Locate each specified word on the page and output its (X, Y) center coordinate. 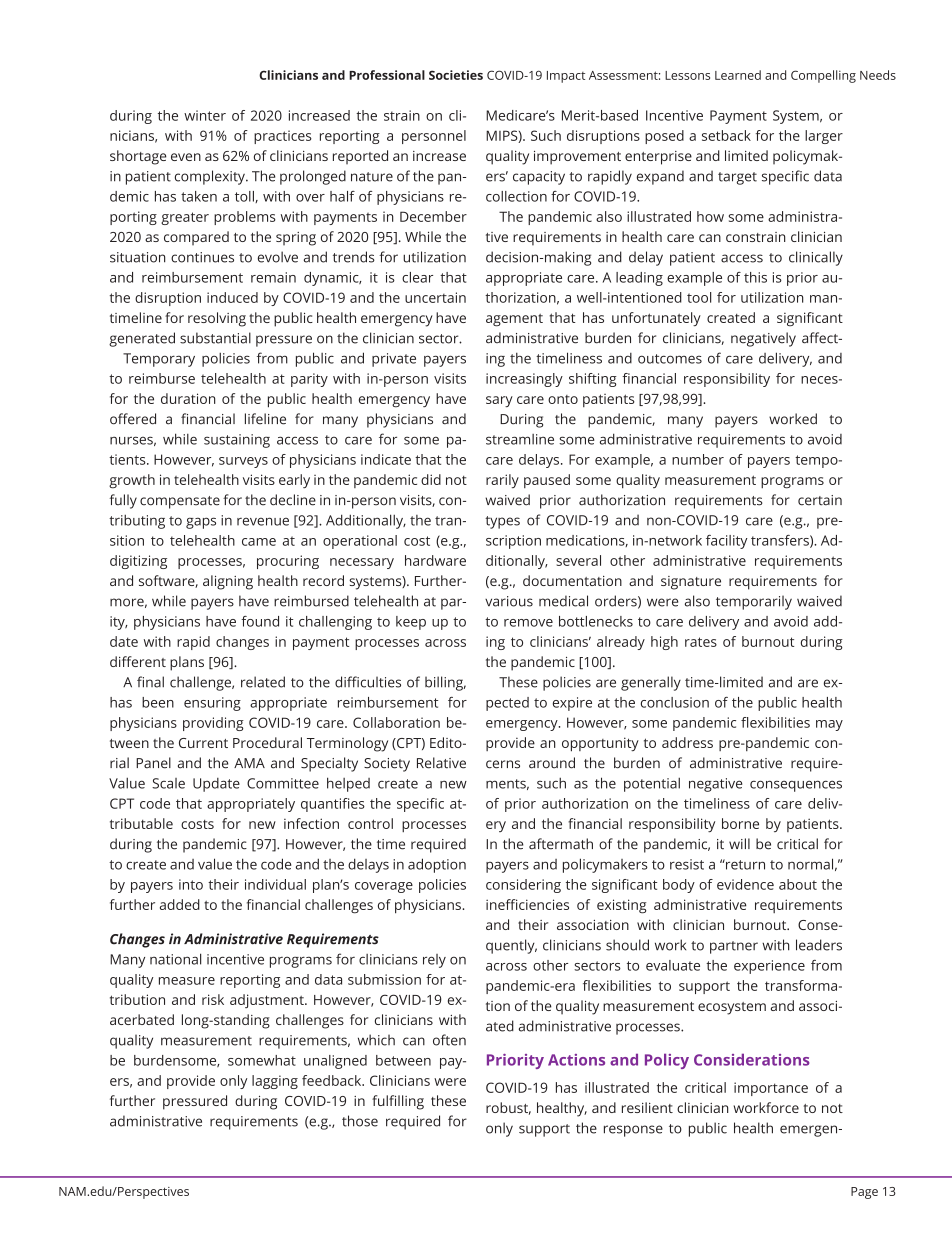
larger (824, 137)
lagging (275, 1082)
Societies (456, 75)
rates (701, 642)
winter (205, 115)
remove (528, 623)
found (260, 621)
